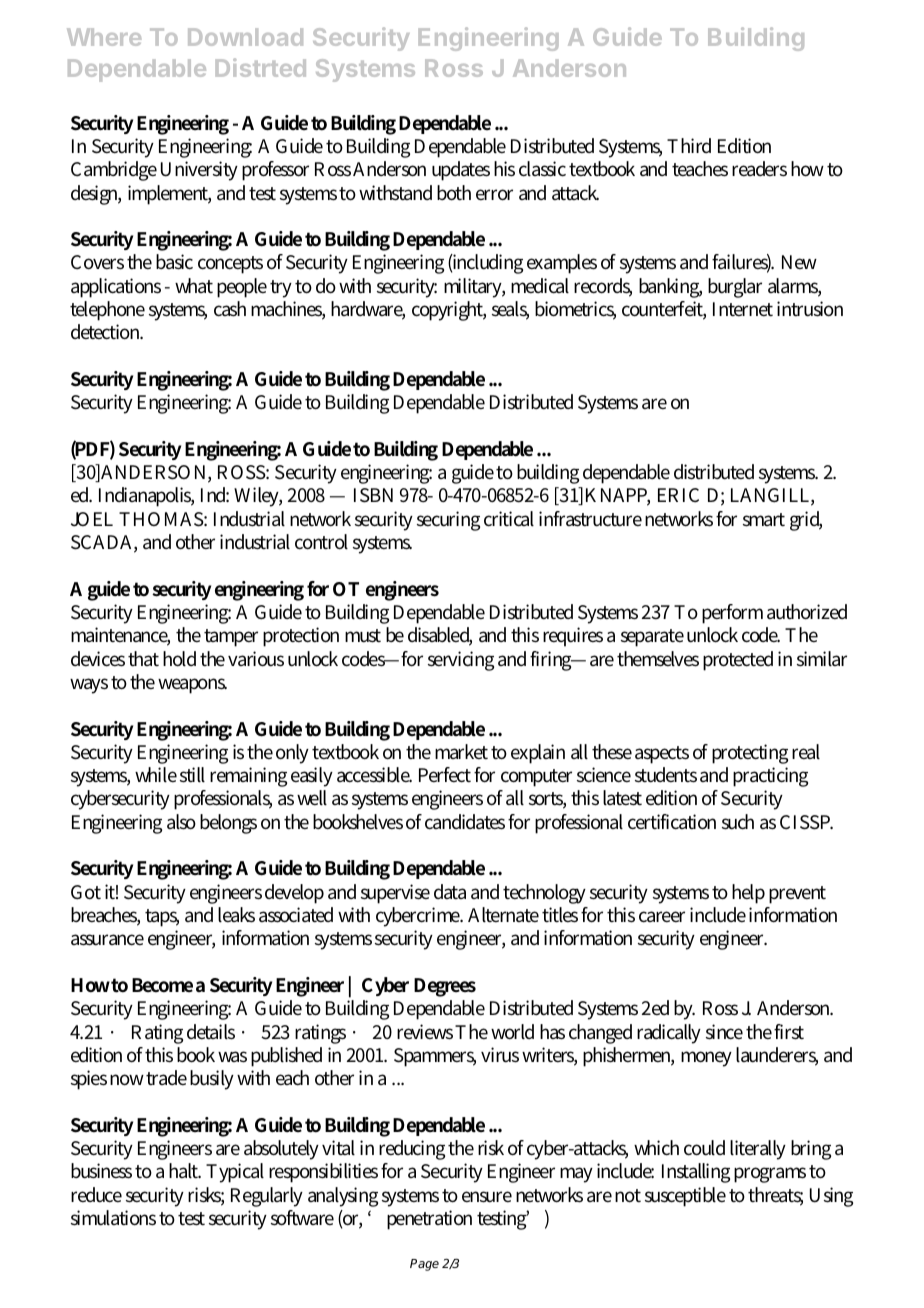 The width and height of the screenshot is (924, 1308). What do you see at coordinates (461, 171) in the screenshot?
I see `updates` at bounding box center [461, 171].
